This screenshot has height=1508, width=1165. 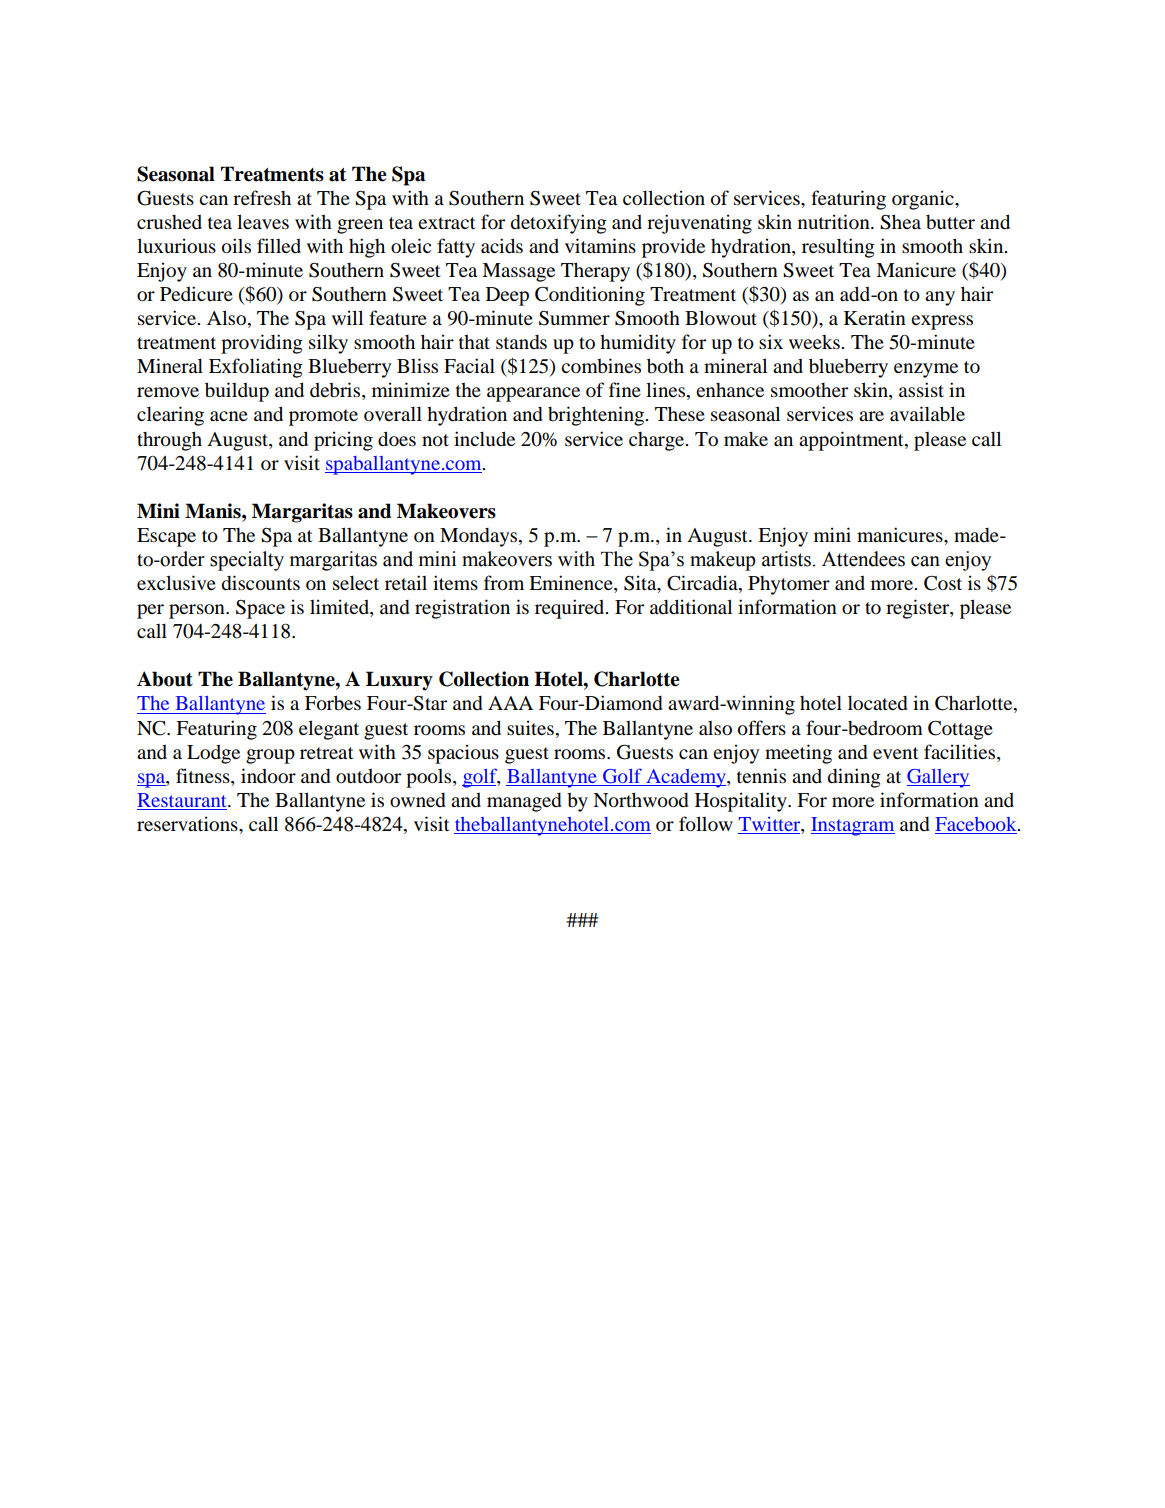 I want to click on Attendees, so click(x=863, y=559).
